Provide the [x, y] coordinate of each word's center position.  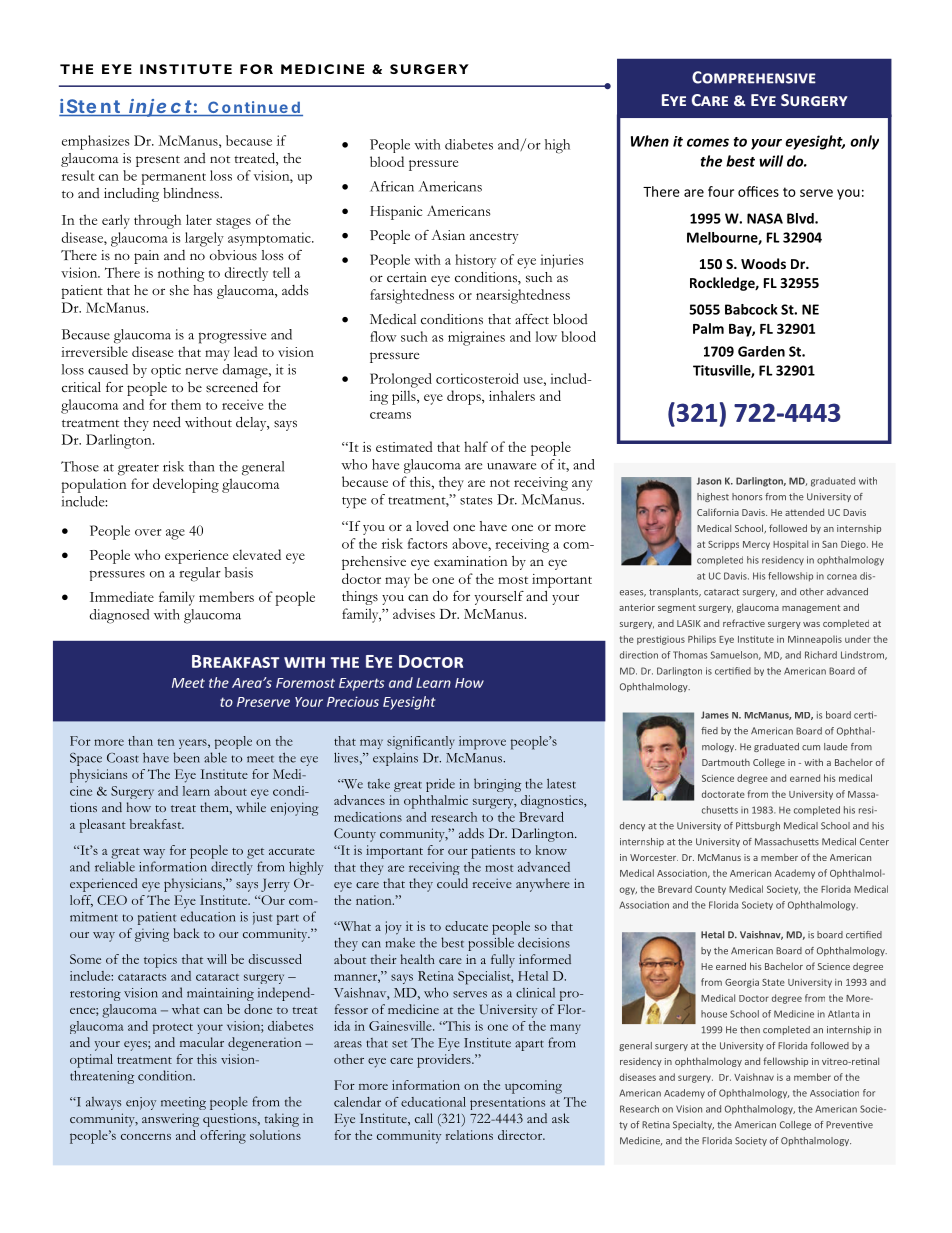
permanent [174, 179]
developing [186, 485]
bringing [497, 785]
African [392, 186]
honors [747, 497]
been [186, 757]
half [476, 446]
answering [170, 1120]
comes [708, 142]
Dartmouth [726, 762]
